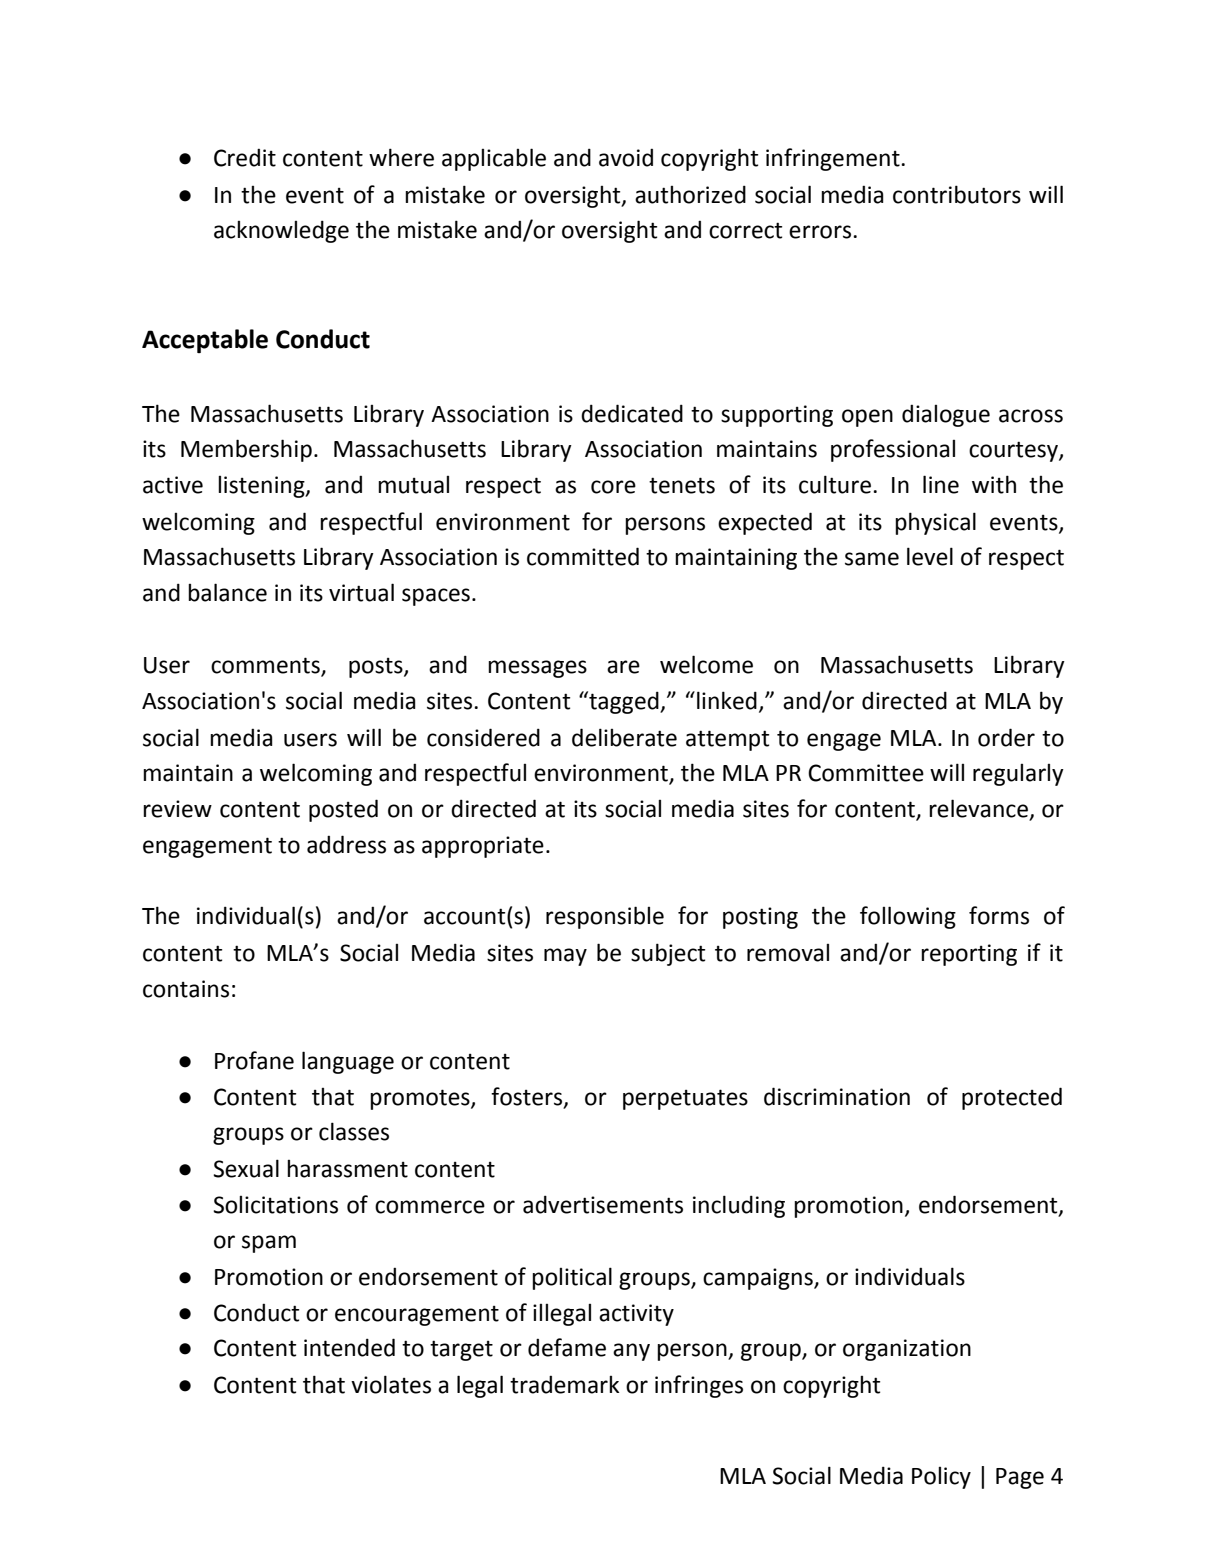 This page has height=1562, width=1207. I want to click on avoid, so click(626, 157).
